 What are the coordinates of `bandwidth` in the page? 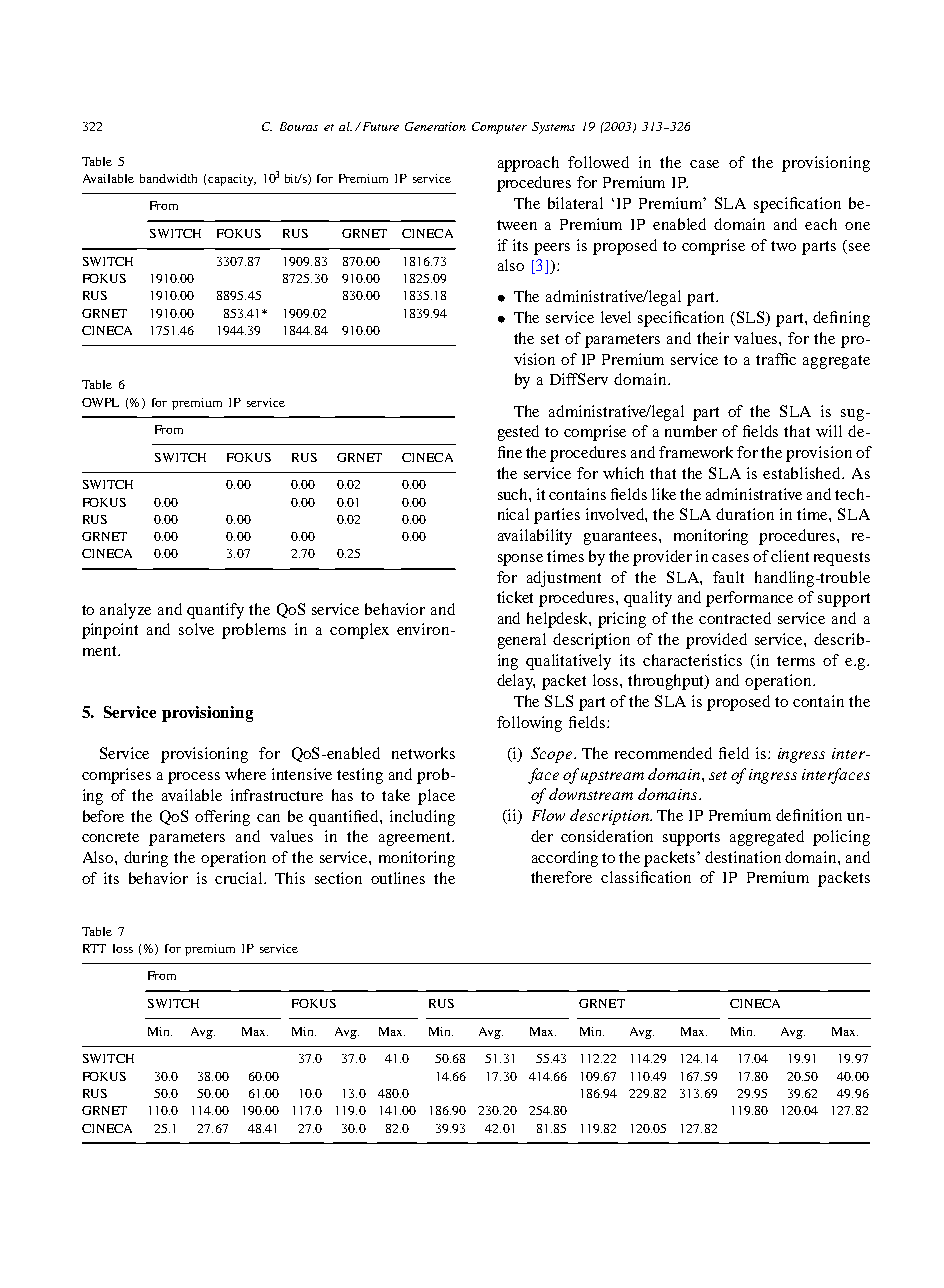 It's located at (168, 178).
